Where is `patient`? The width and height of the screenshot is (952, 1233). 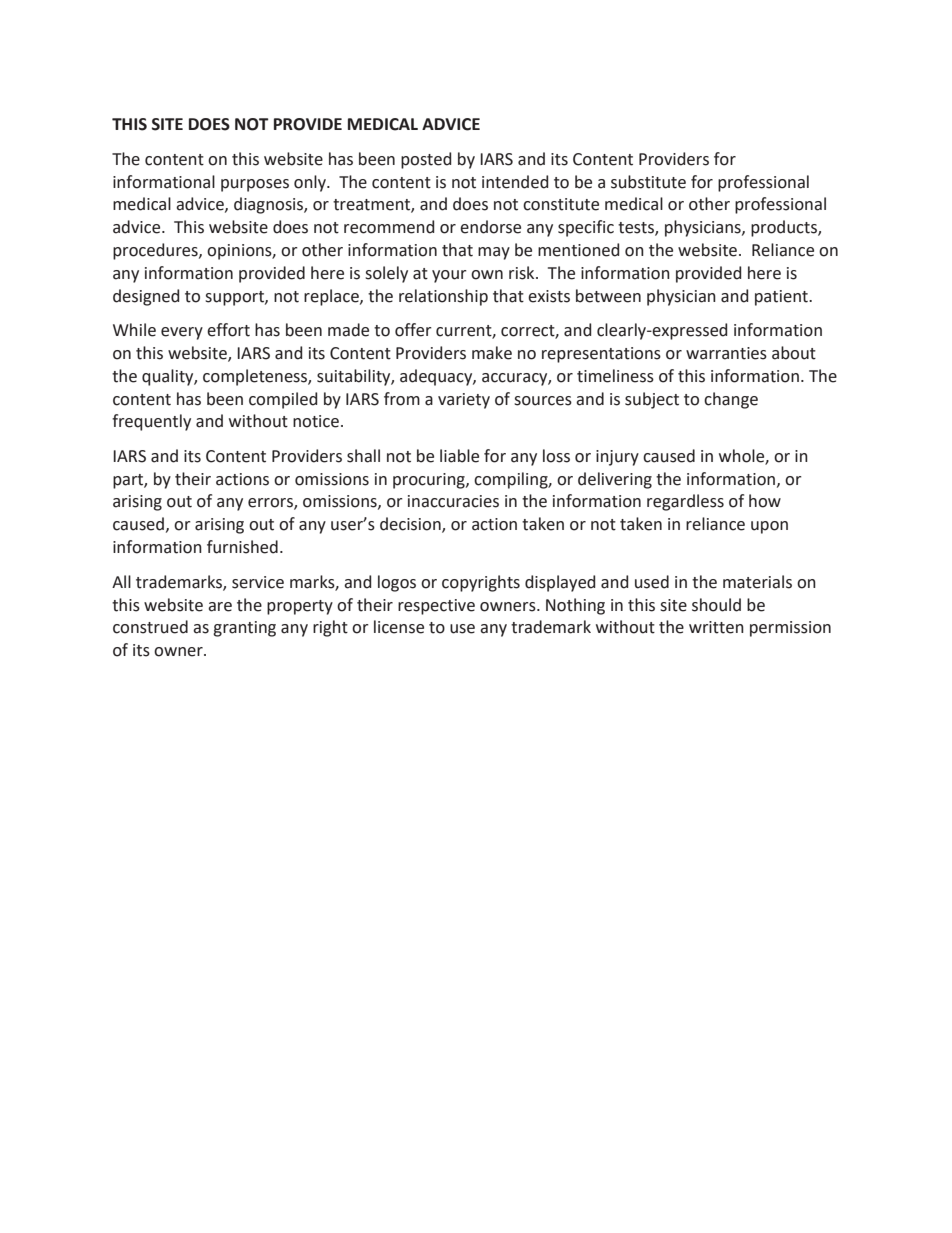
patient is located at coordinates (782, 298).
